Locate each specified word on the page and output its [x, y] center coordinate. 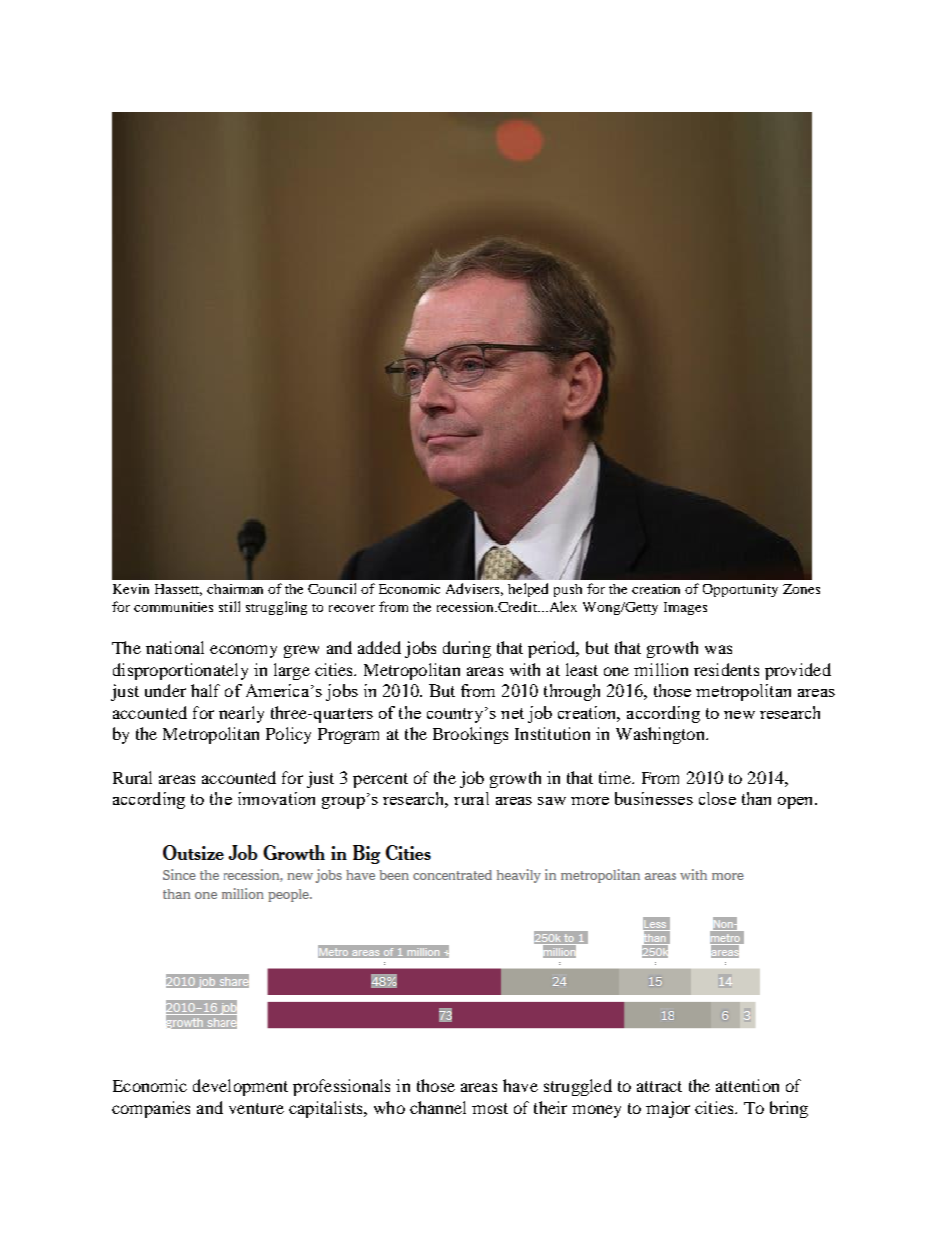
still [229, 606]
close [717, 798]
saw [552, 801]
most [490, 1108]
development [240, 1087]
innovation [276, 798]
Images [685, 608]
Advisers [474, 589]
